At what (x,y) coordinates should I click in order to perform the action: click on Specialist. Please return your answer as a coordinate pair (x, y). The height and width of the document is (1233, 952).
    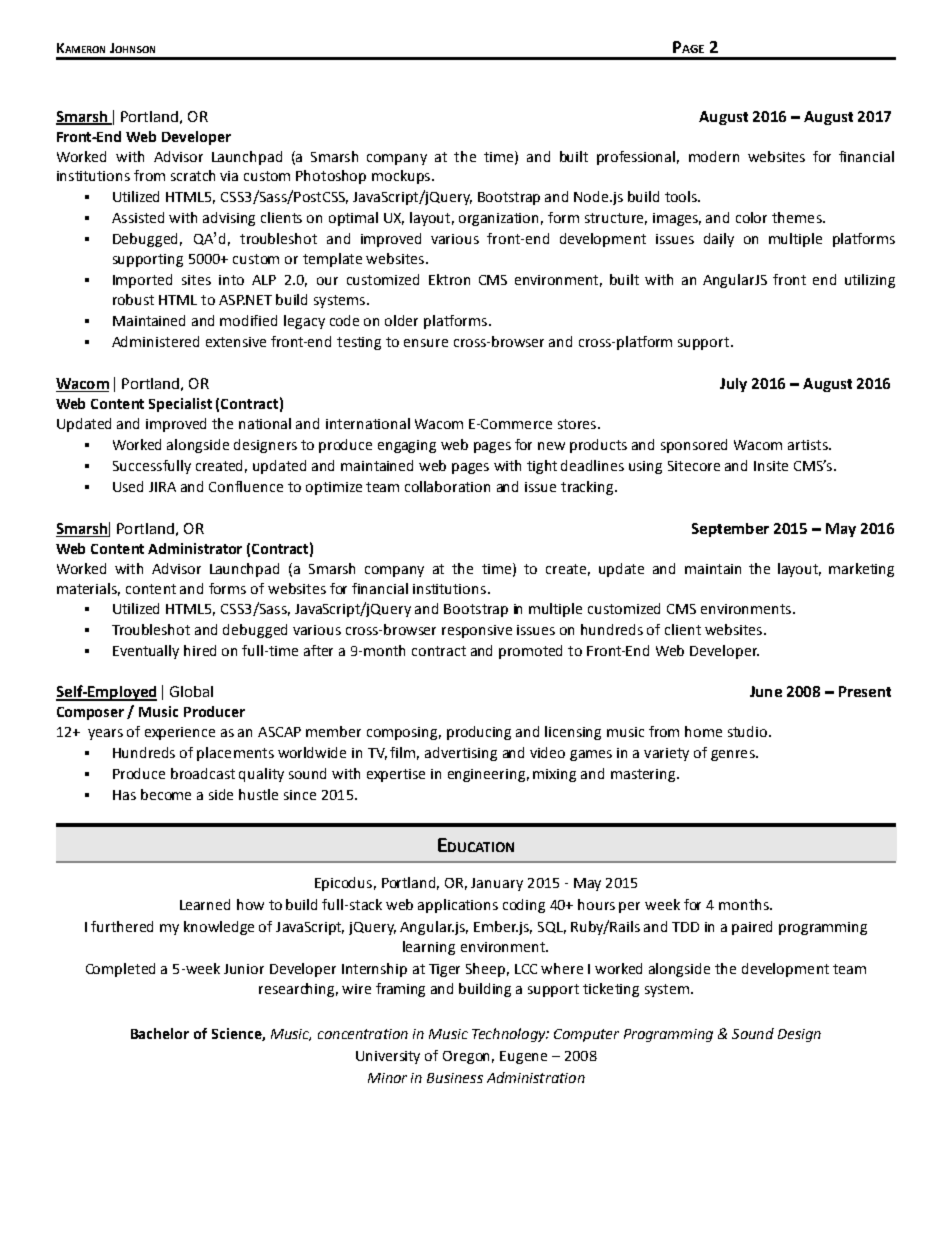
    Looking at the image, I should click on (180, 405).
